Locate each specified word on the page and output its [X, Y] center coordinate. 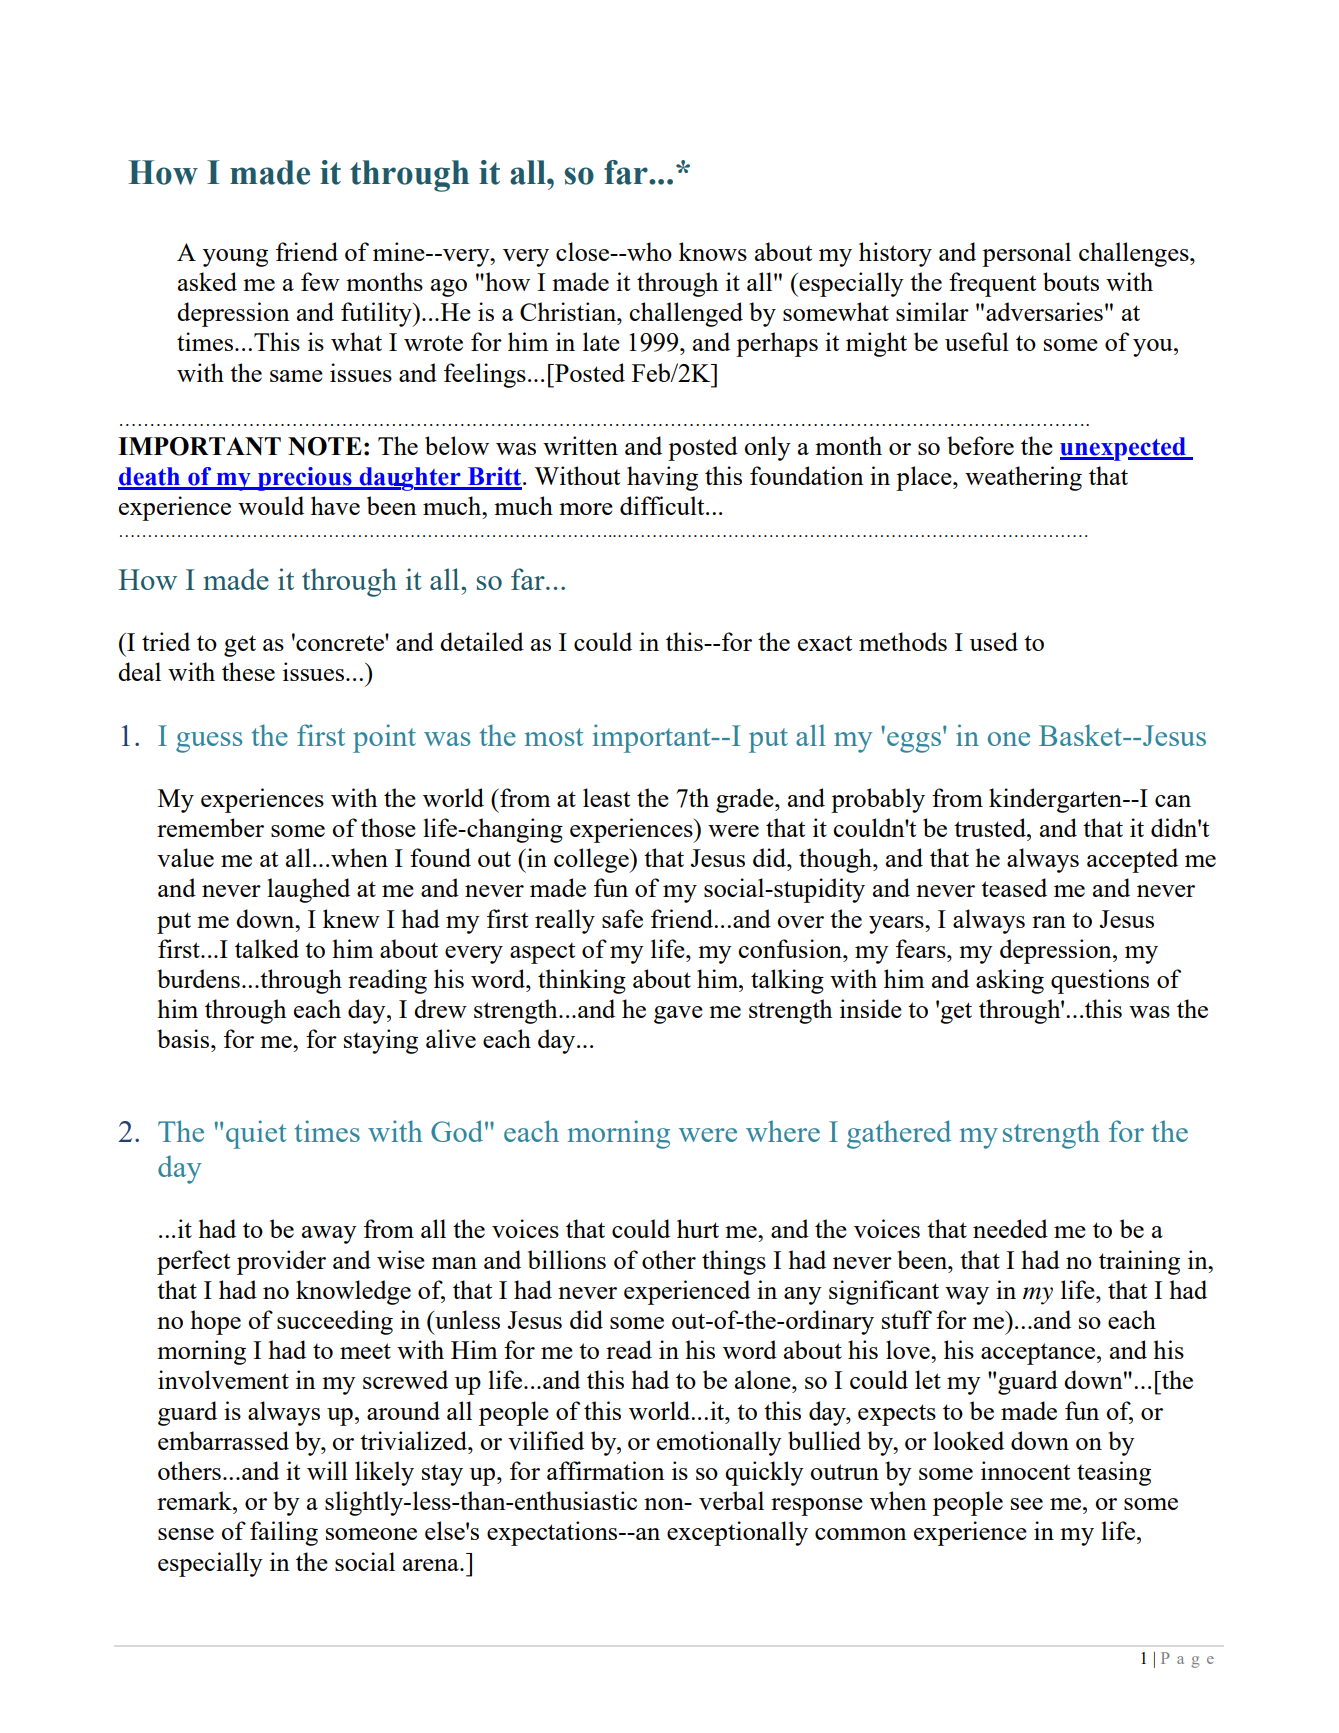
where [783, 1131]
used [994, 641]
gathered [899, 1134]
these [248, 671]
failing [284, 1533]
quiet [256, 1134]
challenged [686, 314]
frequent [992, 284]
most [554, 737]
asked [207, 281]
